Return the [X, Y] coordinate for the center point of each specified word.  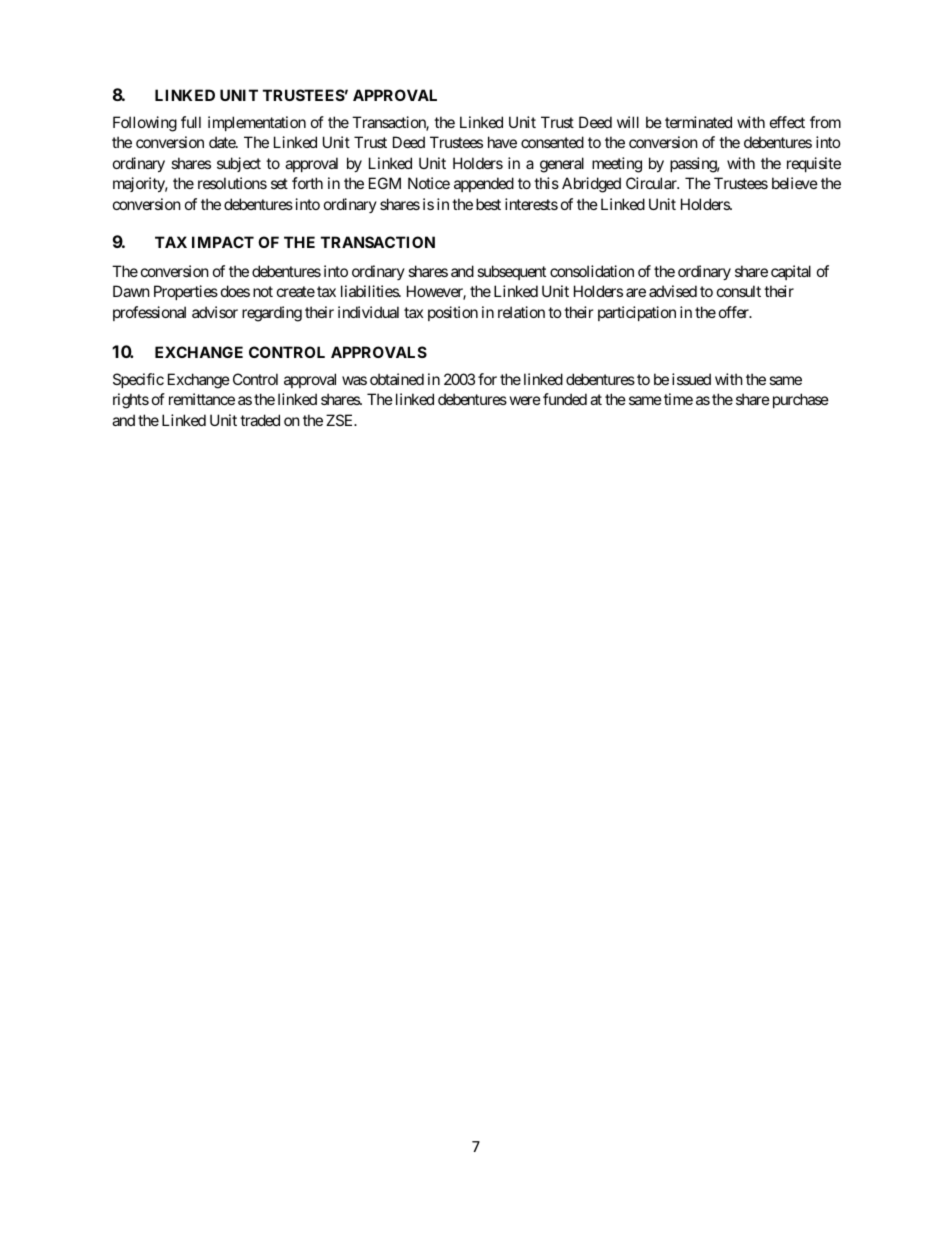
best [488, 204]
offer [735, 312]
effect [787, 122]
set [279, 184]
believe [795, 183]
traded [260, 420]
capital [791, 272]
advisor [215, 312]
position [453, 313]
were [525, 400]
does [235, 291]
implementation [257, 123]
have [502, 142]
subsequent [511, 272]
